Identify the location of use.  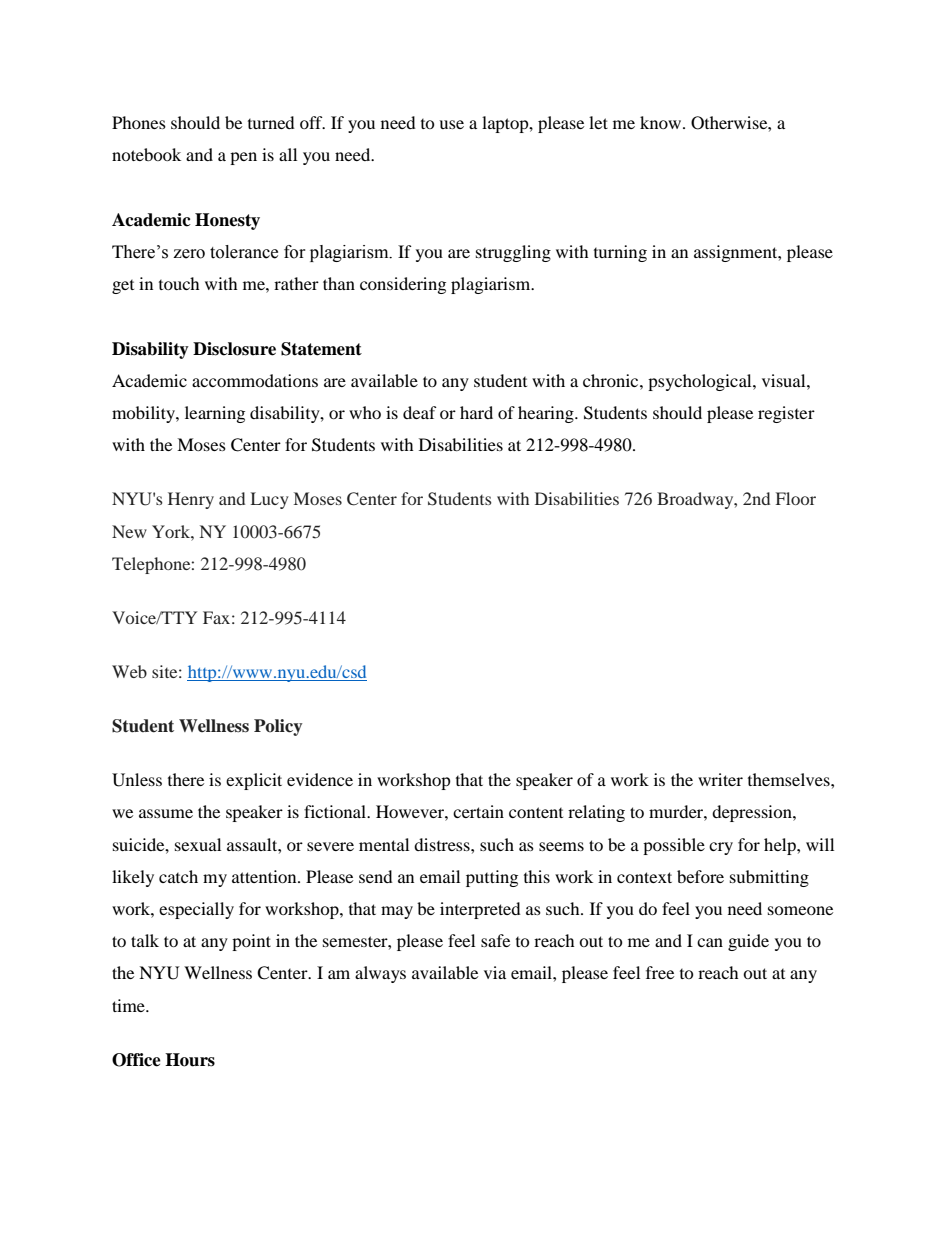
(451, 124).
